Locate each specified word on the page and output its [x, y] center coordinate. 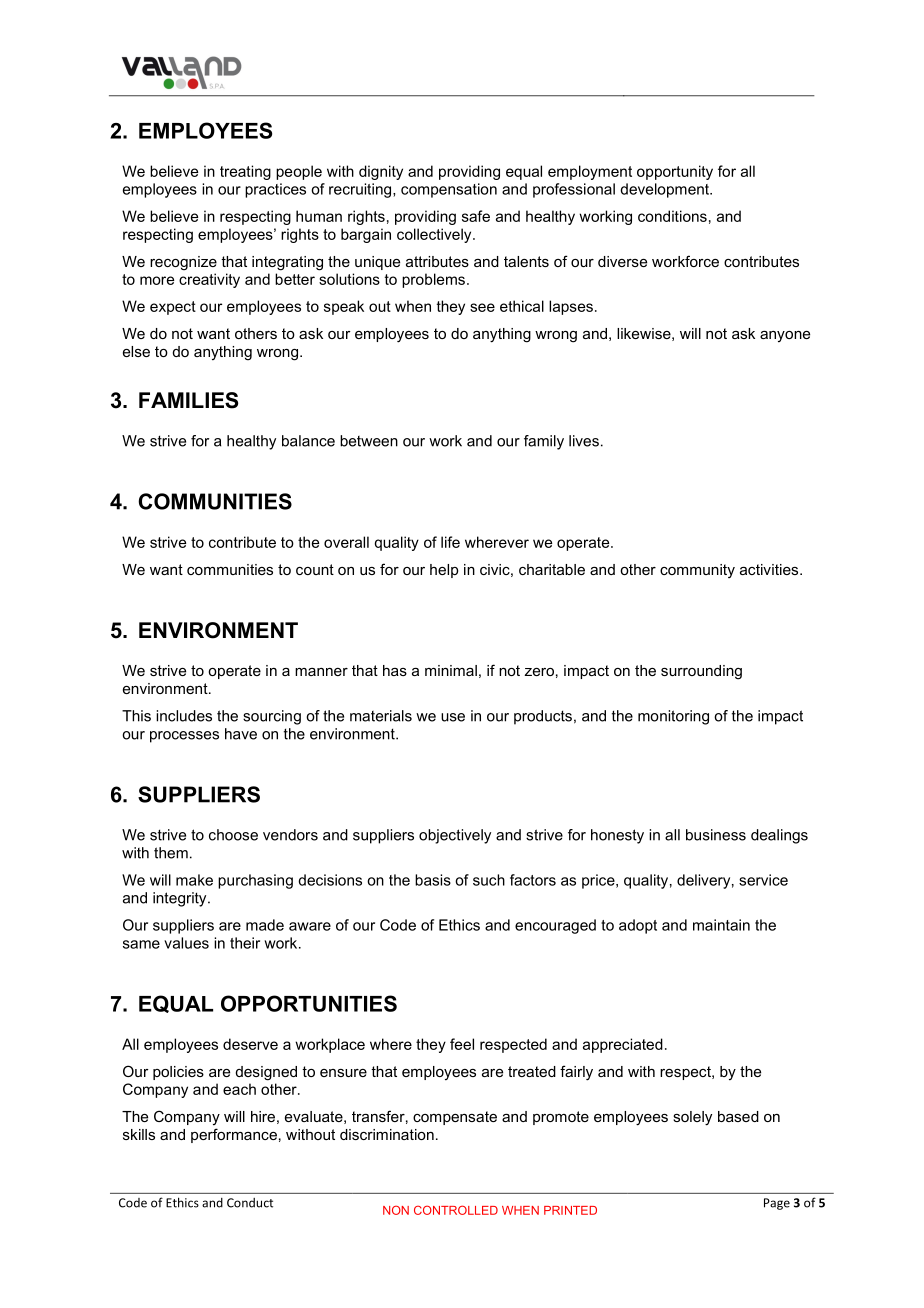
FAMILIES [188, 400]
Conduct [250, 1203]
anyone [785, 336]
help [444, 571]
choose [233, 835]
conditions [672, 216]
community [697, 571]
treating [245, 172]
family [544, 442]
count [315, 569]
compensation [449, 190]
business [716, 835]
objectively [455, 836]
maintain [721, 925]
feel [462, 1044]
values [186, 943]
